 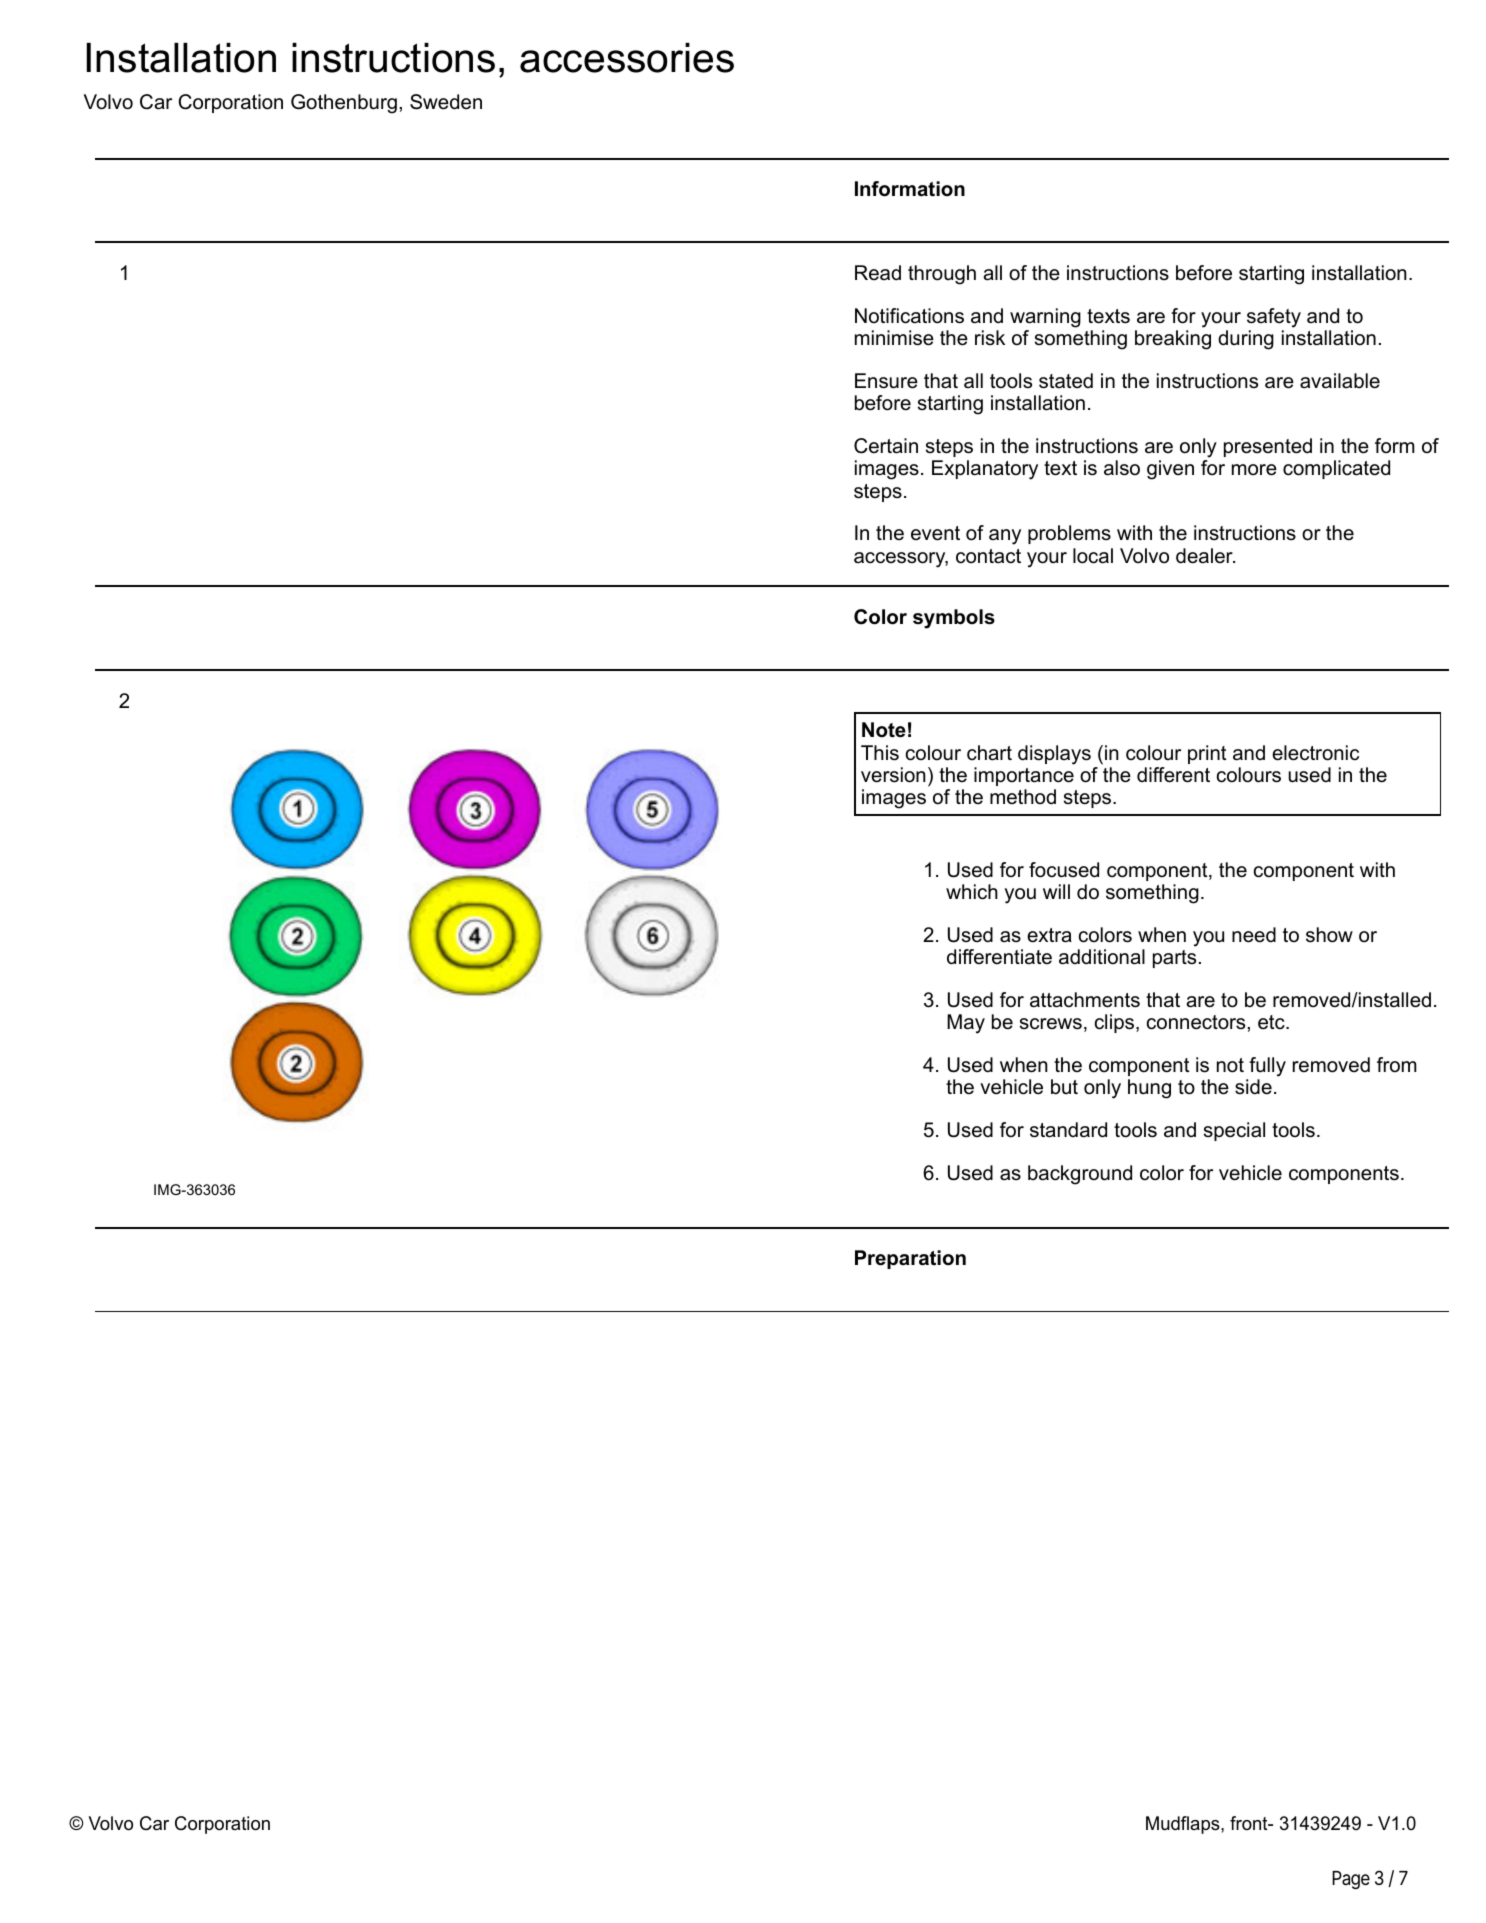 I want to click on Sweden, so click(x=446, y=102).
